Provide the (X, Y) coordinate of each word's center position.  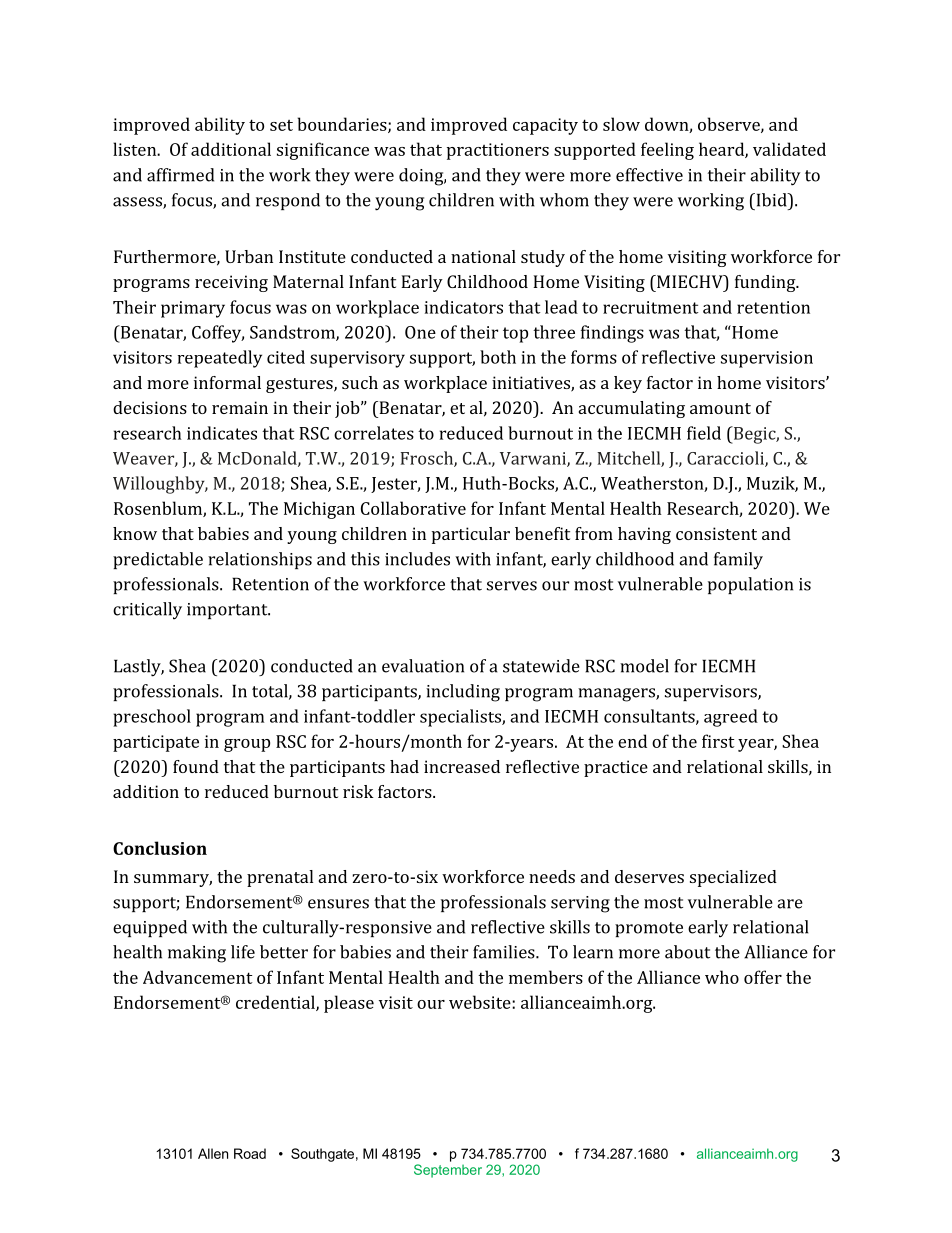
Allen (213, 1153)
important (228, 611)
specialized (733, 878)
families (505, 952)
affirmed (180, 175)
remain (240, 407)
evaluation (423, 666)
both (498, 357)
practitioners (498, 151)
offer (763, 977)
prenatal (280, 878)
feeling (667, 151)
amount (720, 408)
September (448, 1171)
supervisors (712, 693)
